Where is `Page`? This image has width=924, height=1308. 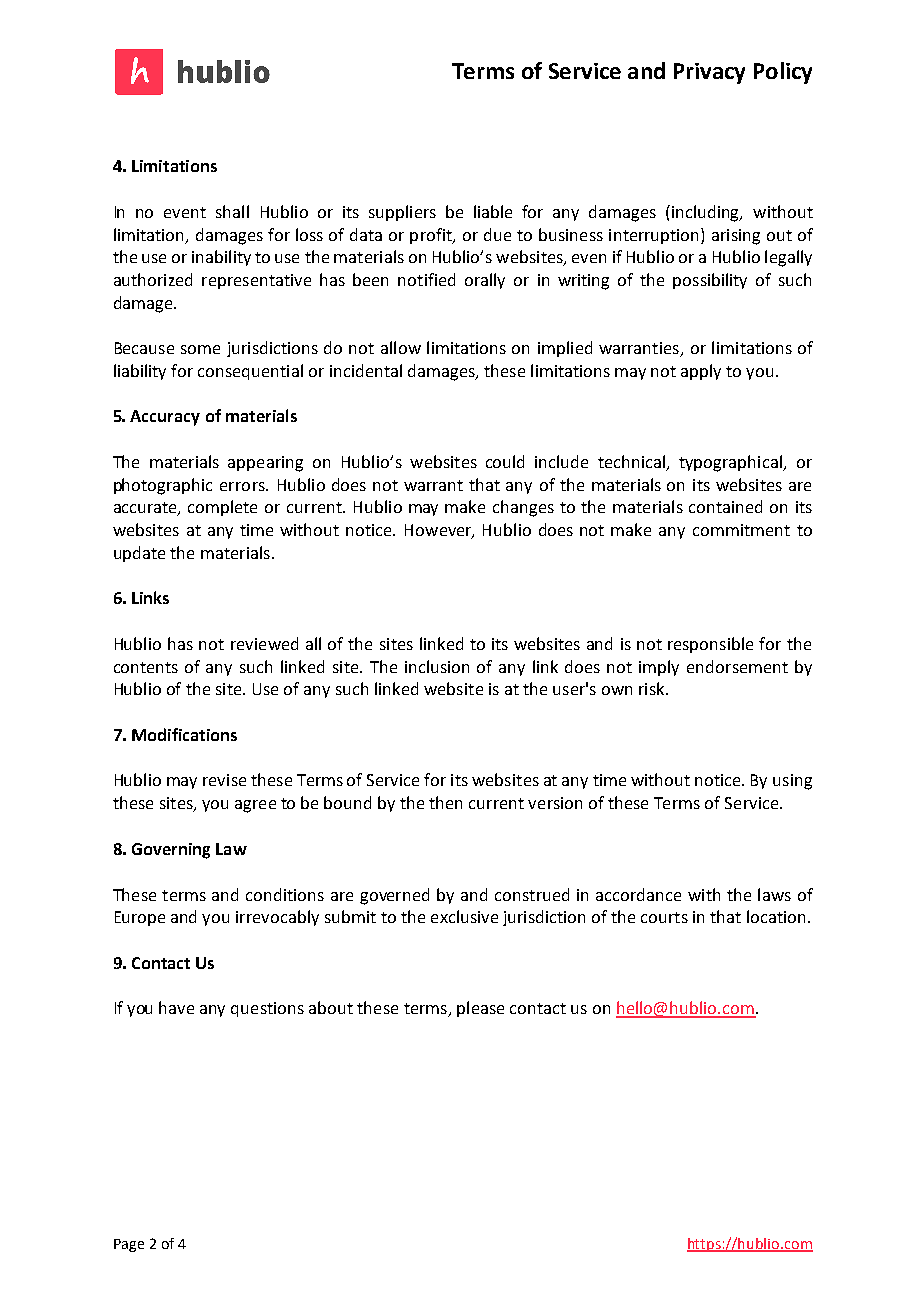 Page is located at coordinates (129, 1245).
